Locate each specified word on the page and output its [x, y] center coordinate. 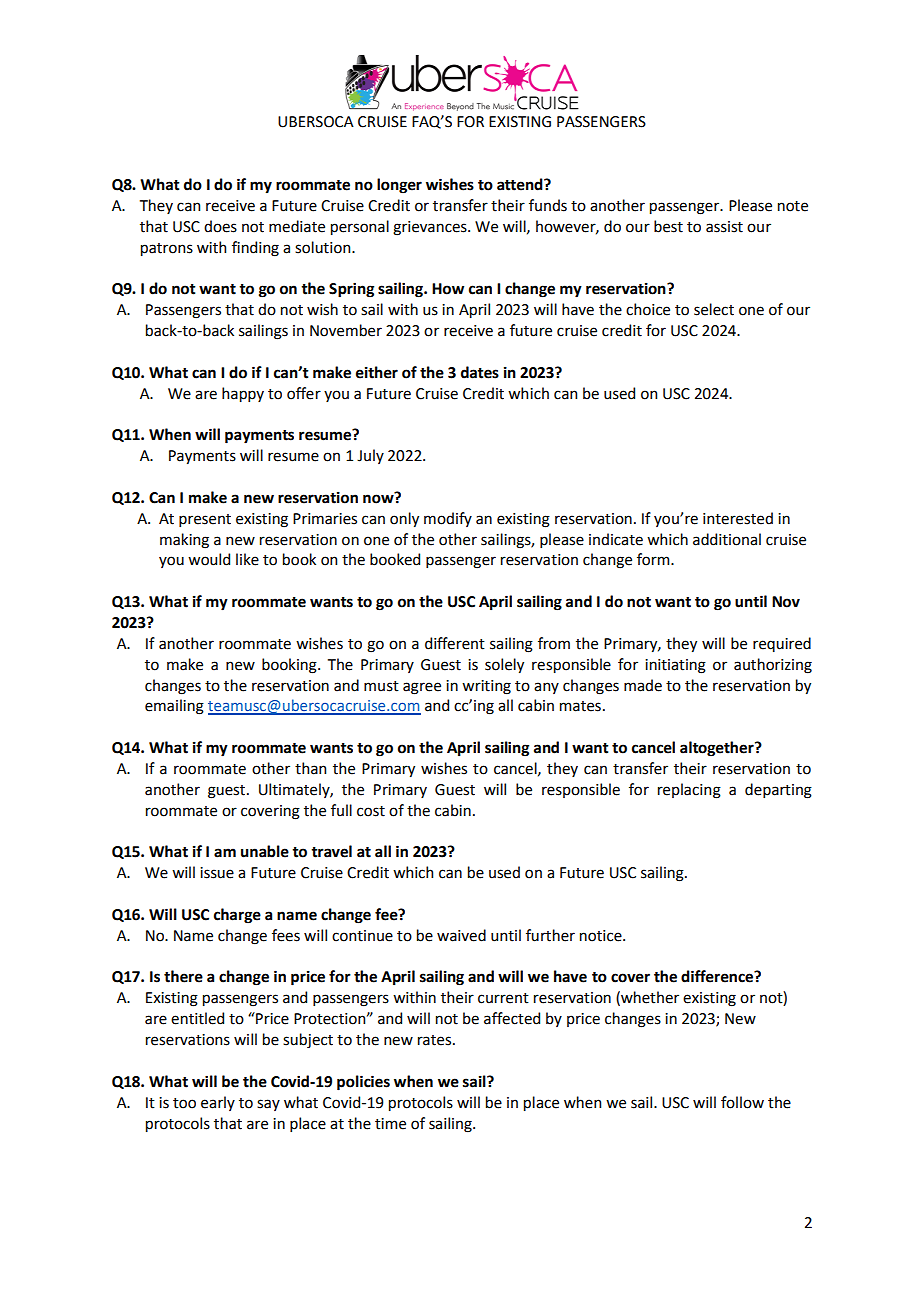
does [220, 226]
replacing [689, 791]
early [218, 1103]
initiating [675, 666]
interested [738, 518]
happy [243, 394]
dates [480, 372]
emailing [174, 707]
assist [724, 227]
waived [461, 935]
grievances [431, 228]
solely [504, 665]
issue [217, 873]
